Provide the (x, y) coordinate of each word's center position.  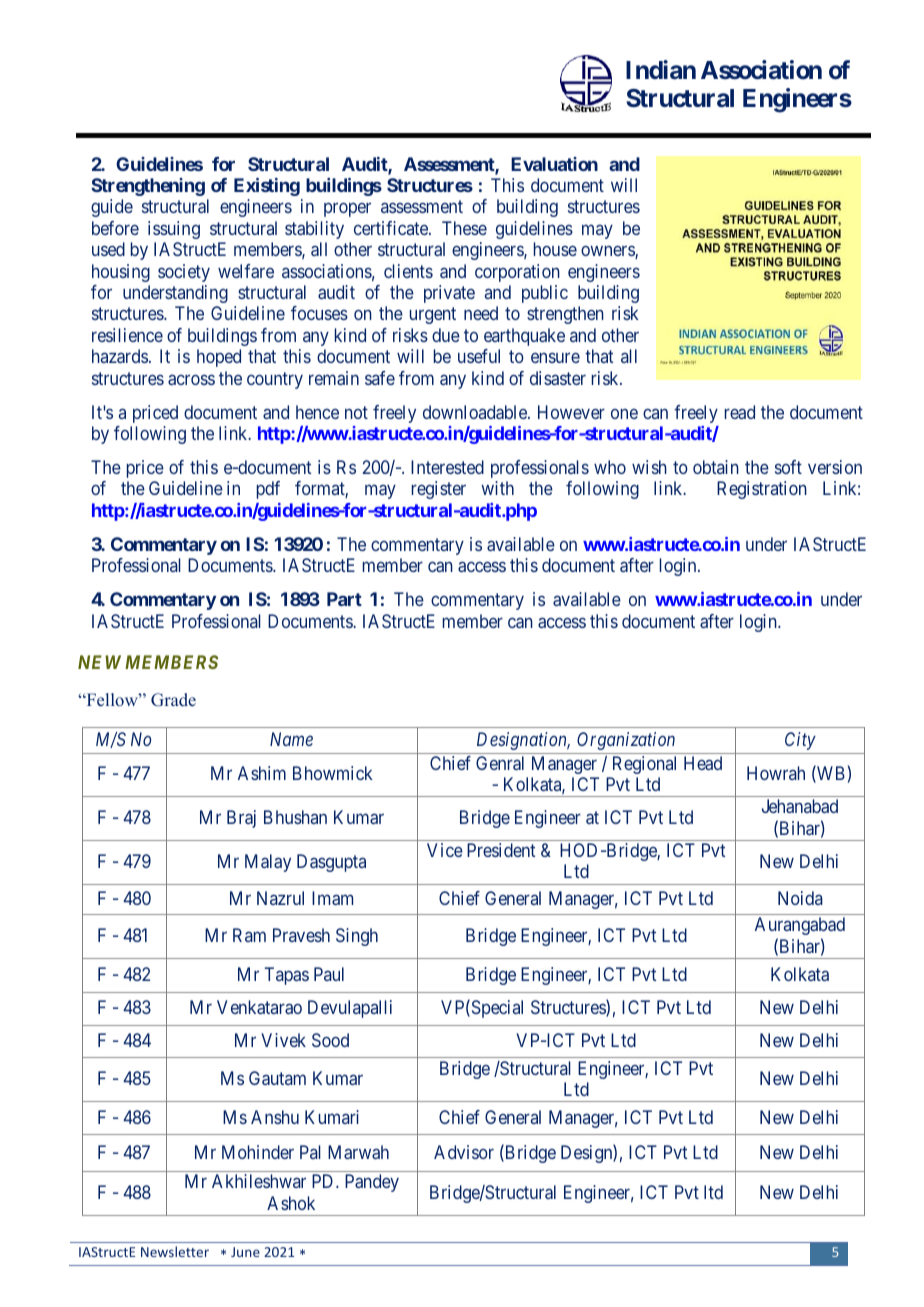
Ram (249, 935)
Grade (173, 700)
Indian (661, 70)
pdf (268, 490)
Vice (445, 850)
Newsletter (175, 1251)
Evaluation (554, 164)
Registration (762, 490)
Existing (267, 187)
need (481, 313)
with (497, 488)
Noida (800, 898)
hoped (219, 358)
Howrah (776, 773)
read (740, 412)
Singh (357, 937)
